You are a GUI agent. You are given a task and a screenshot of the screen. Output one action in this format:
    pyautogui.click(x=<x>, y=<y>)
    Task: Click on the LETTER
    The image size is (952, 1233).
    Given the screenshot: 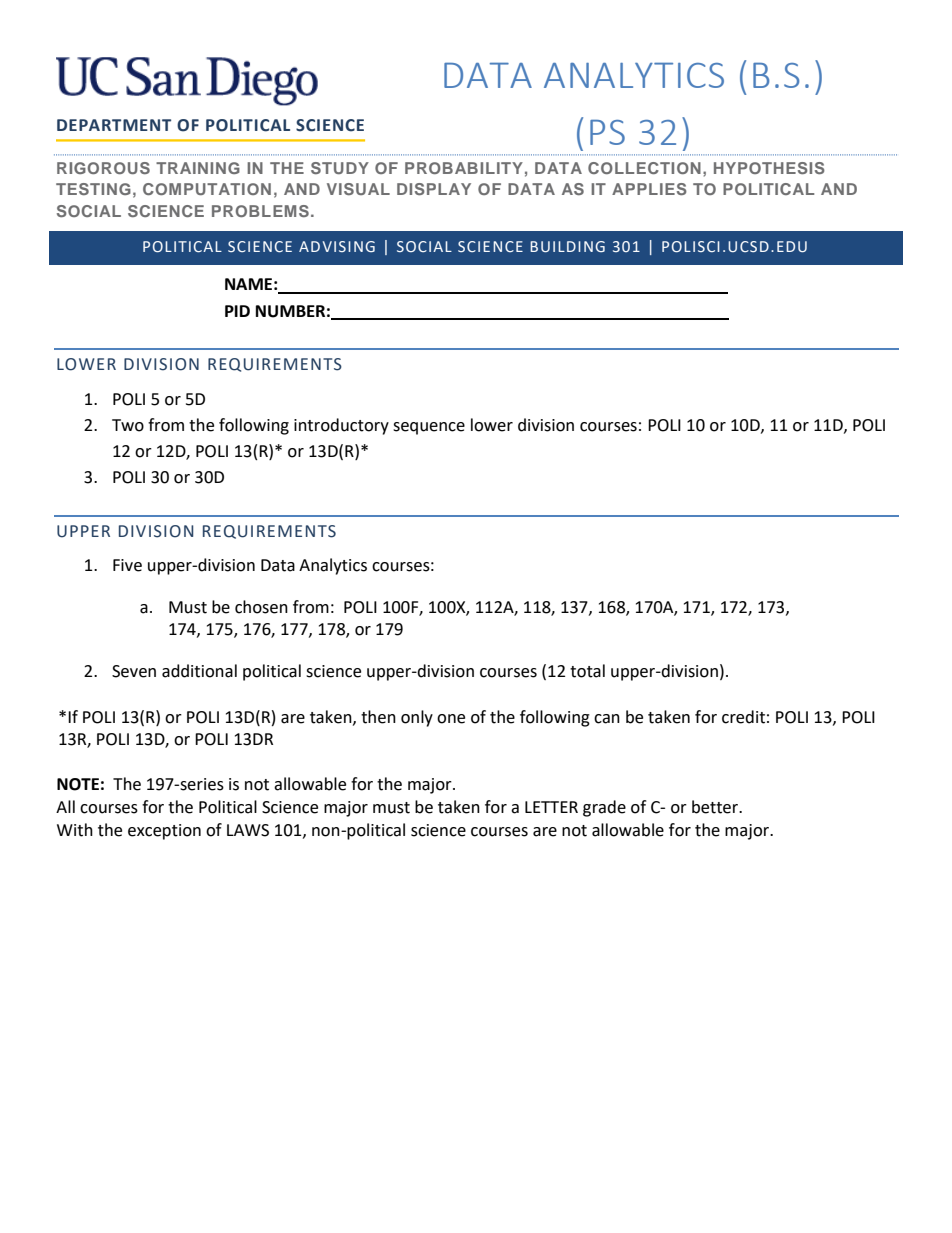 What is the action you would take?
    pyautogui.click(x=551, y=807)
